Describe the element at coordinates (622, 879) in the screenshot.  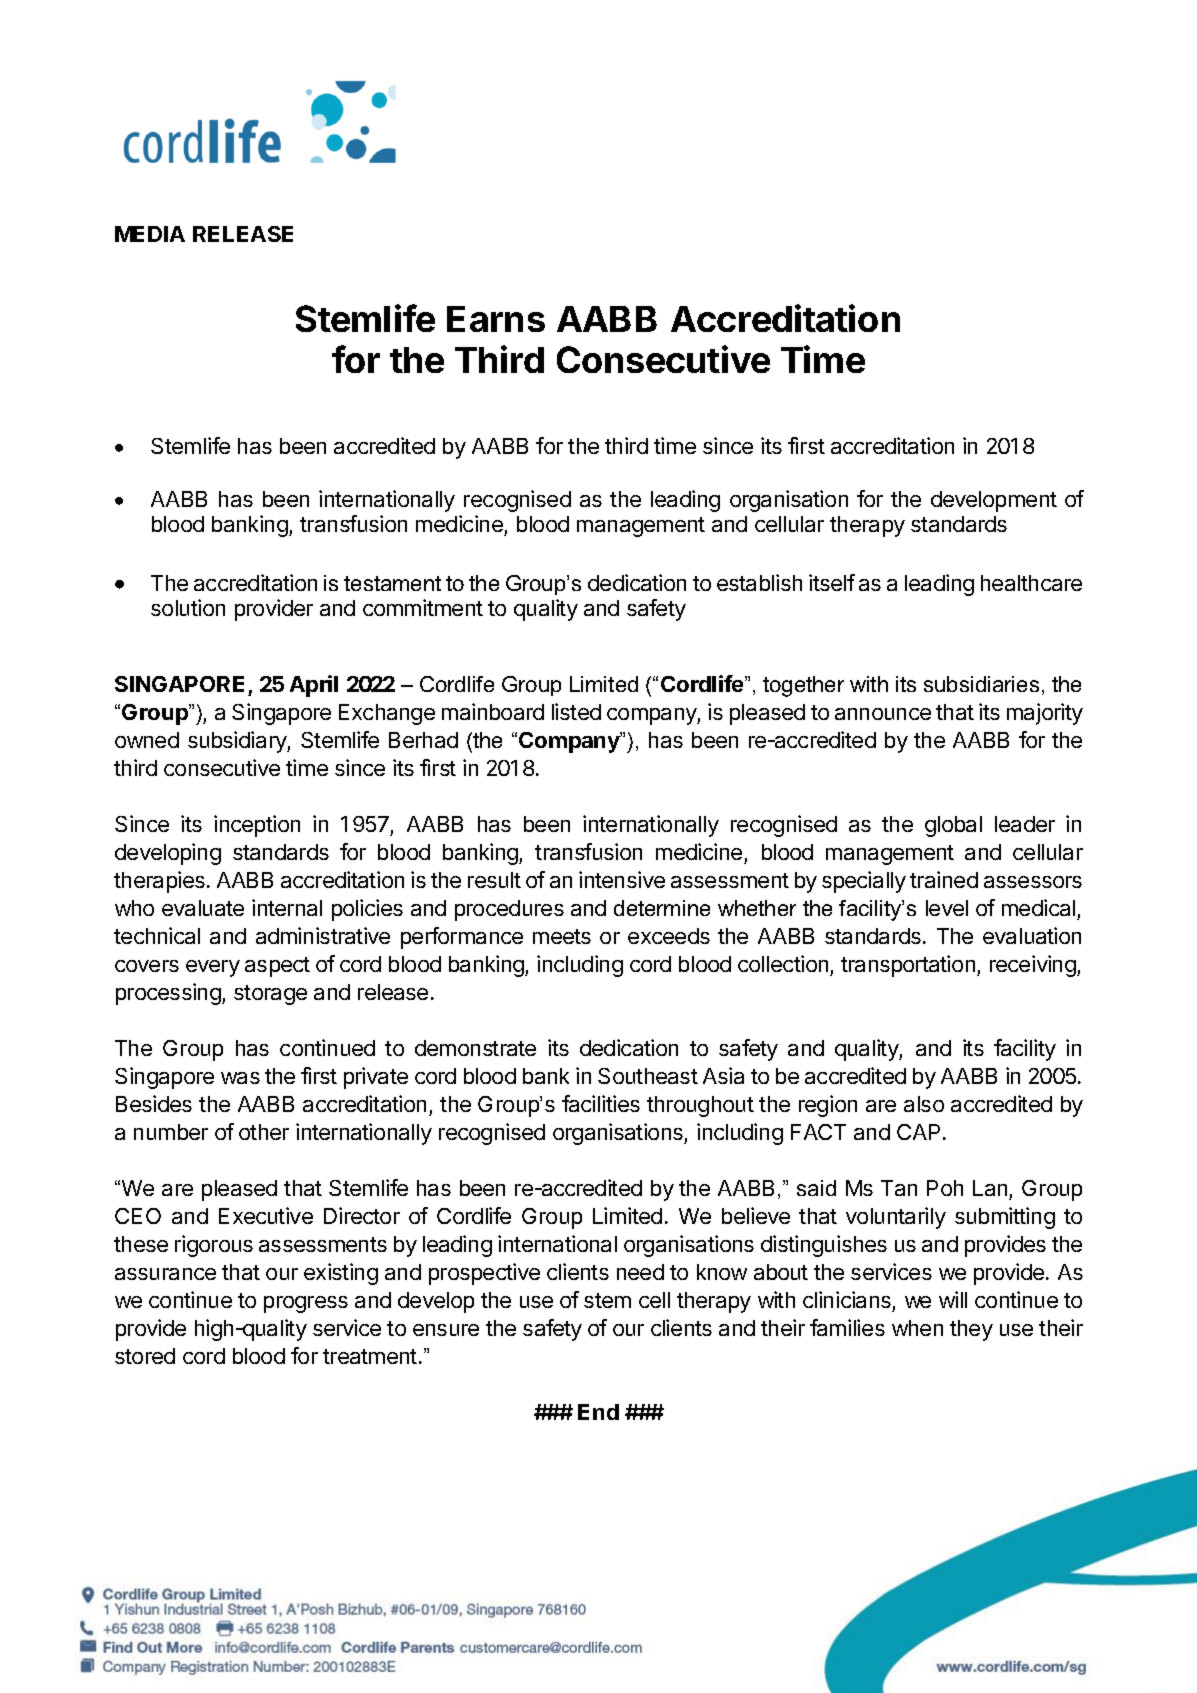
I see `intensive` at that location.
